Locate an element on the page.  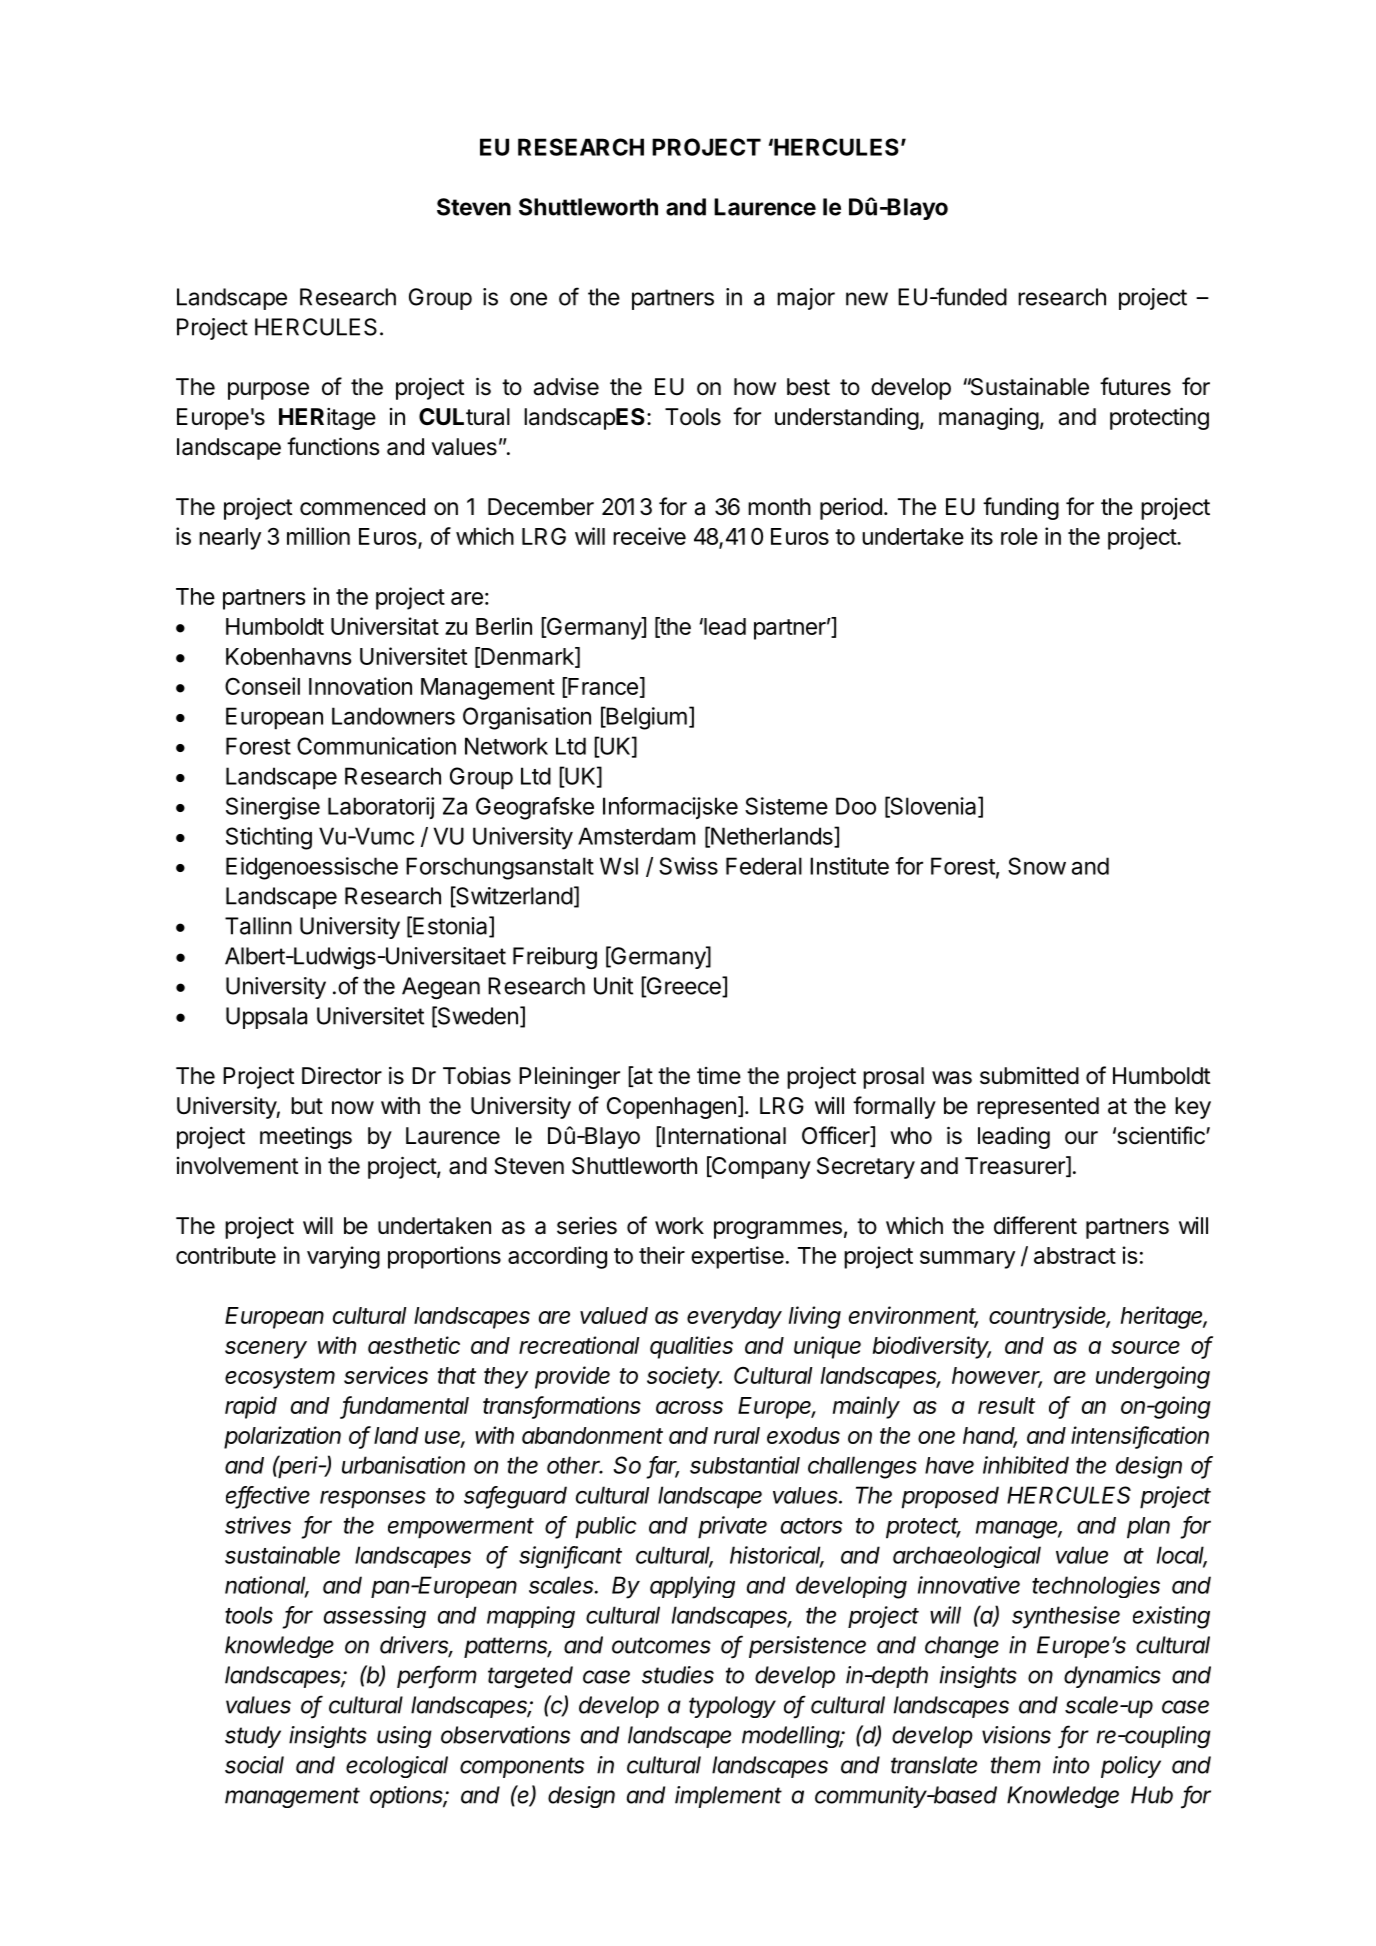
futures is located at coordinates (1135, 386).
